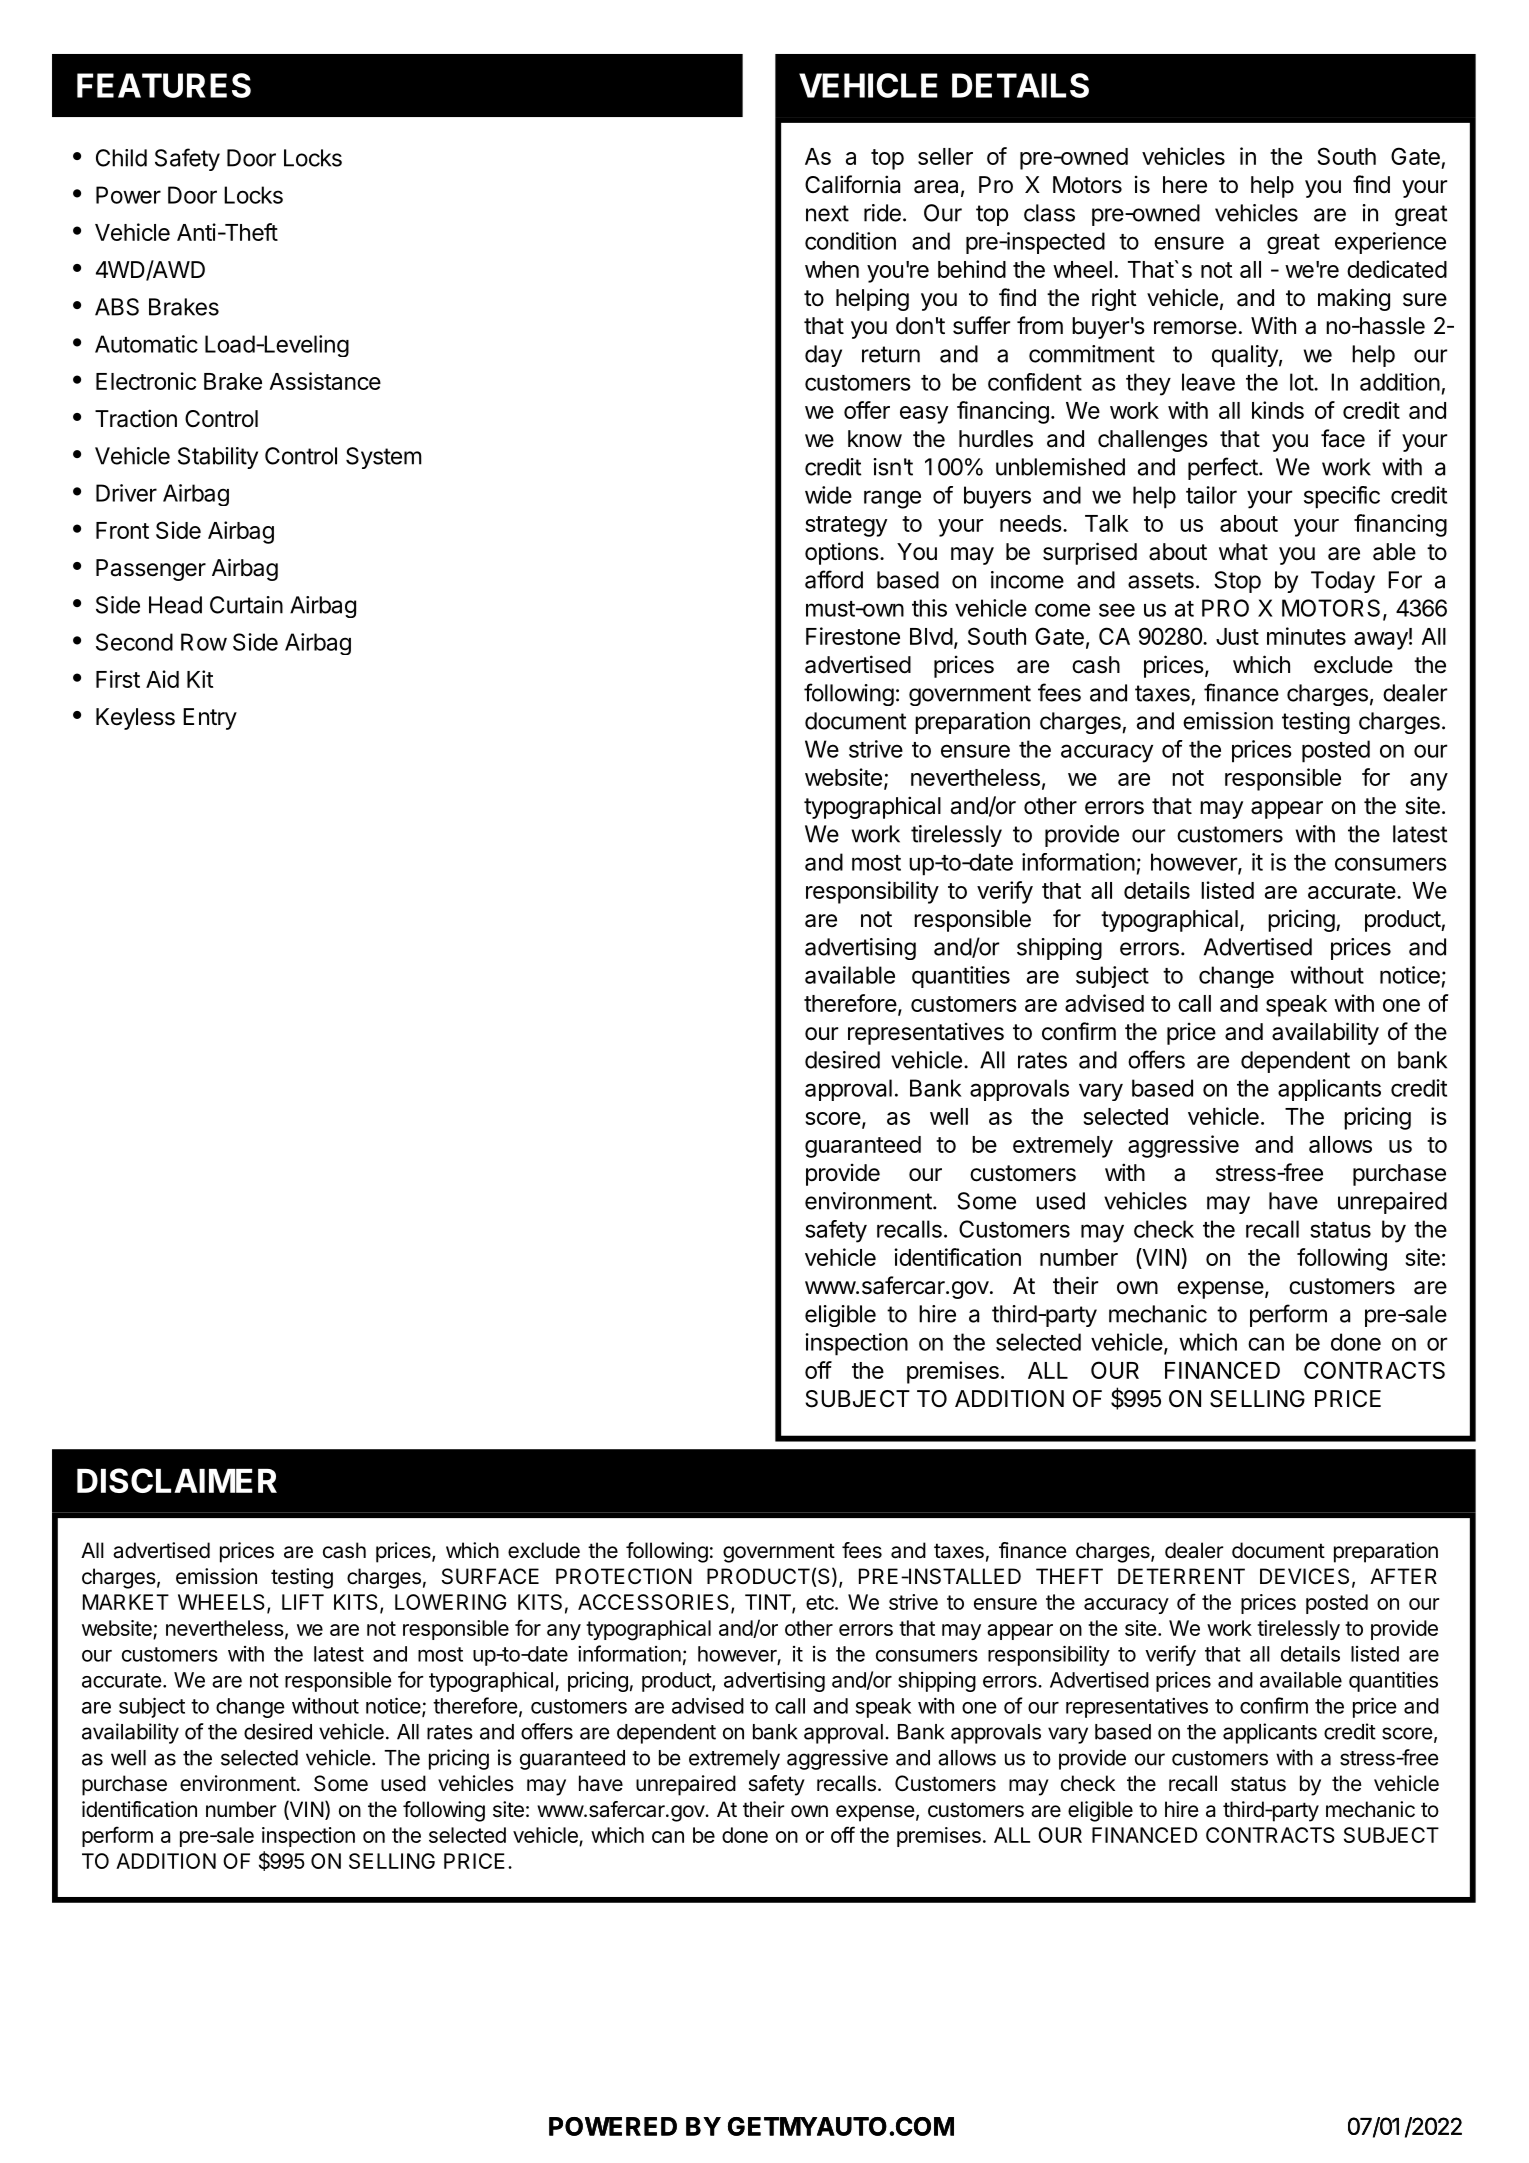 Image resolution: width=1529 pixels, height=2163 pixels. What do you see at coordinates (303, 1602) in the screenshot?
I see `LIFT` at bounding box center [303, 1602].
